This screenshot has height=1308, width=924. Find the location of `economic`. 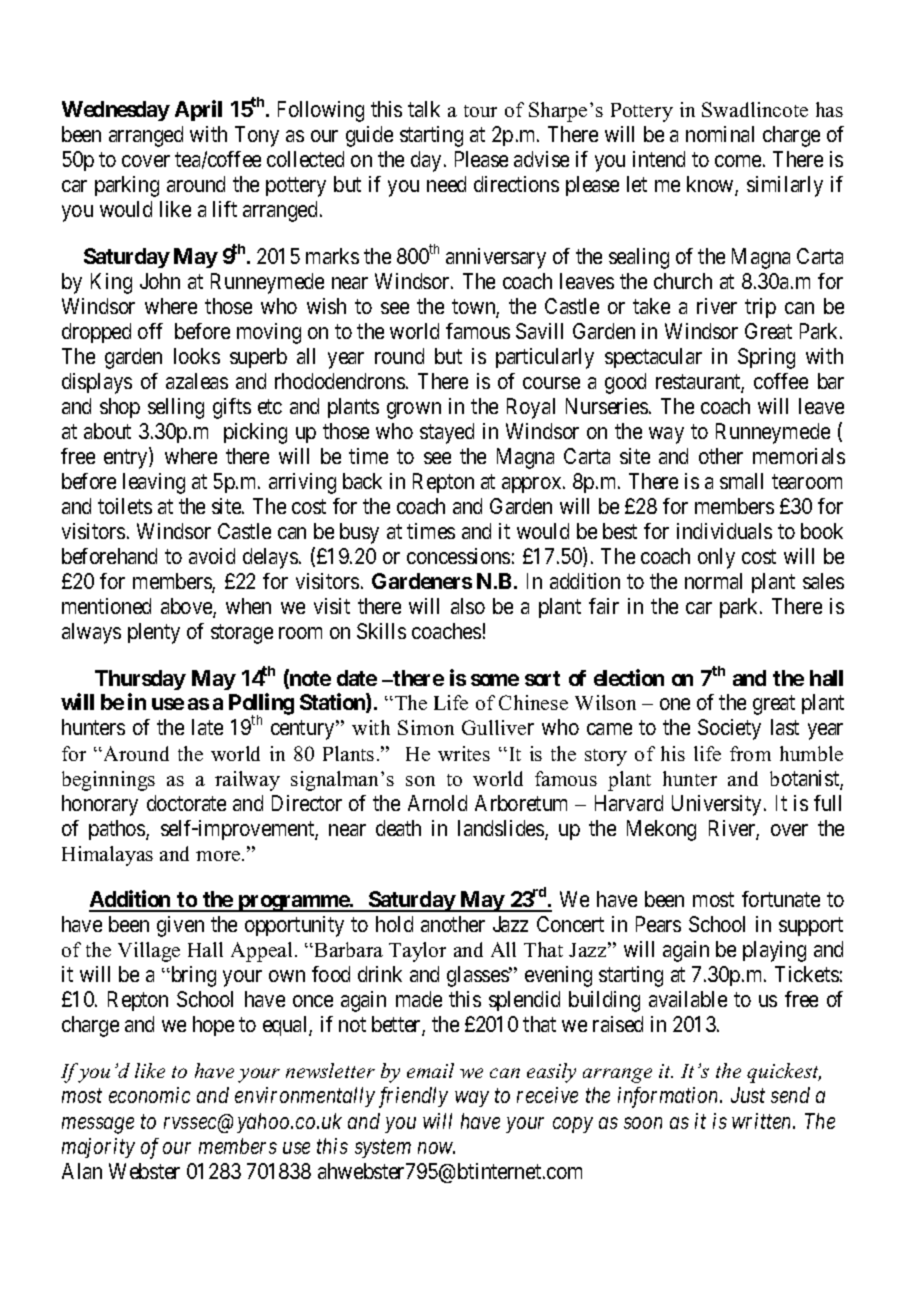

economic is located at coordinates (149, 1095).
